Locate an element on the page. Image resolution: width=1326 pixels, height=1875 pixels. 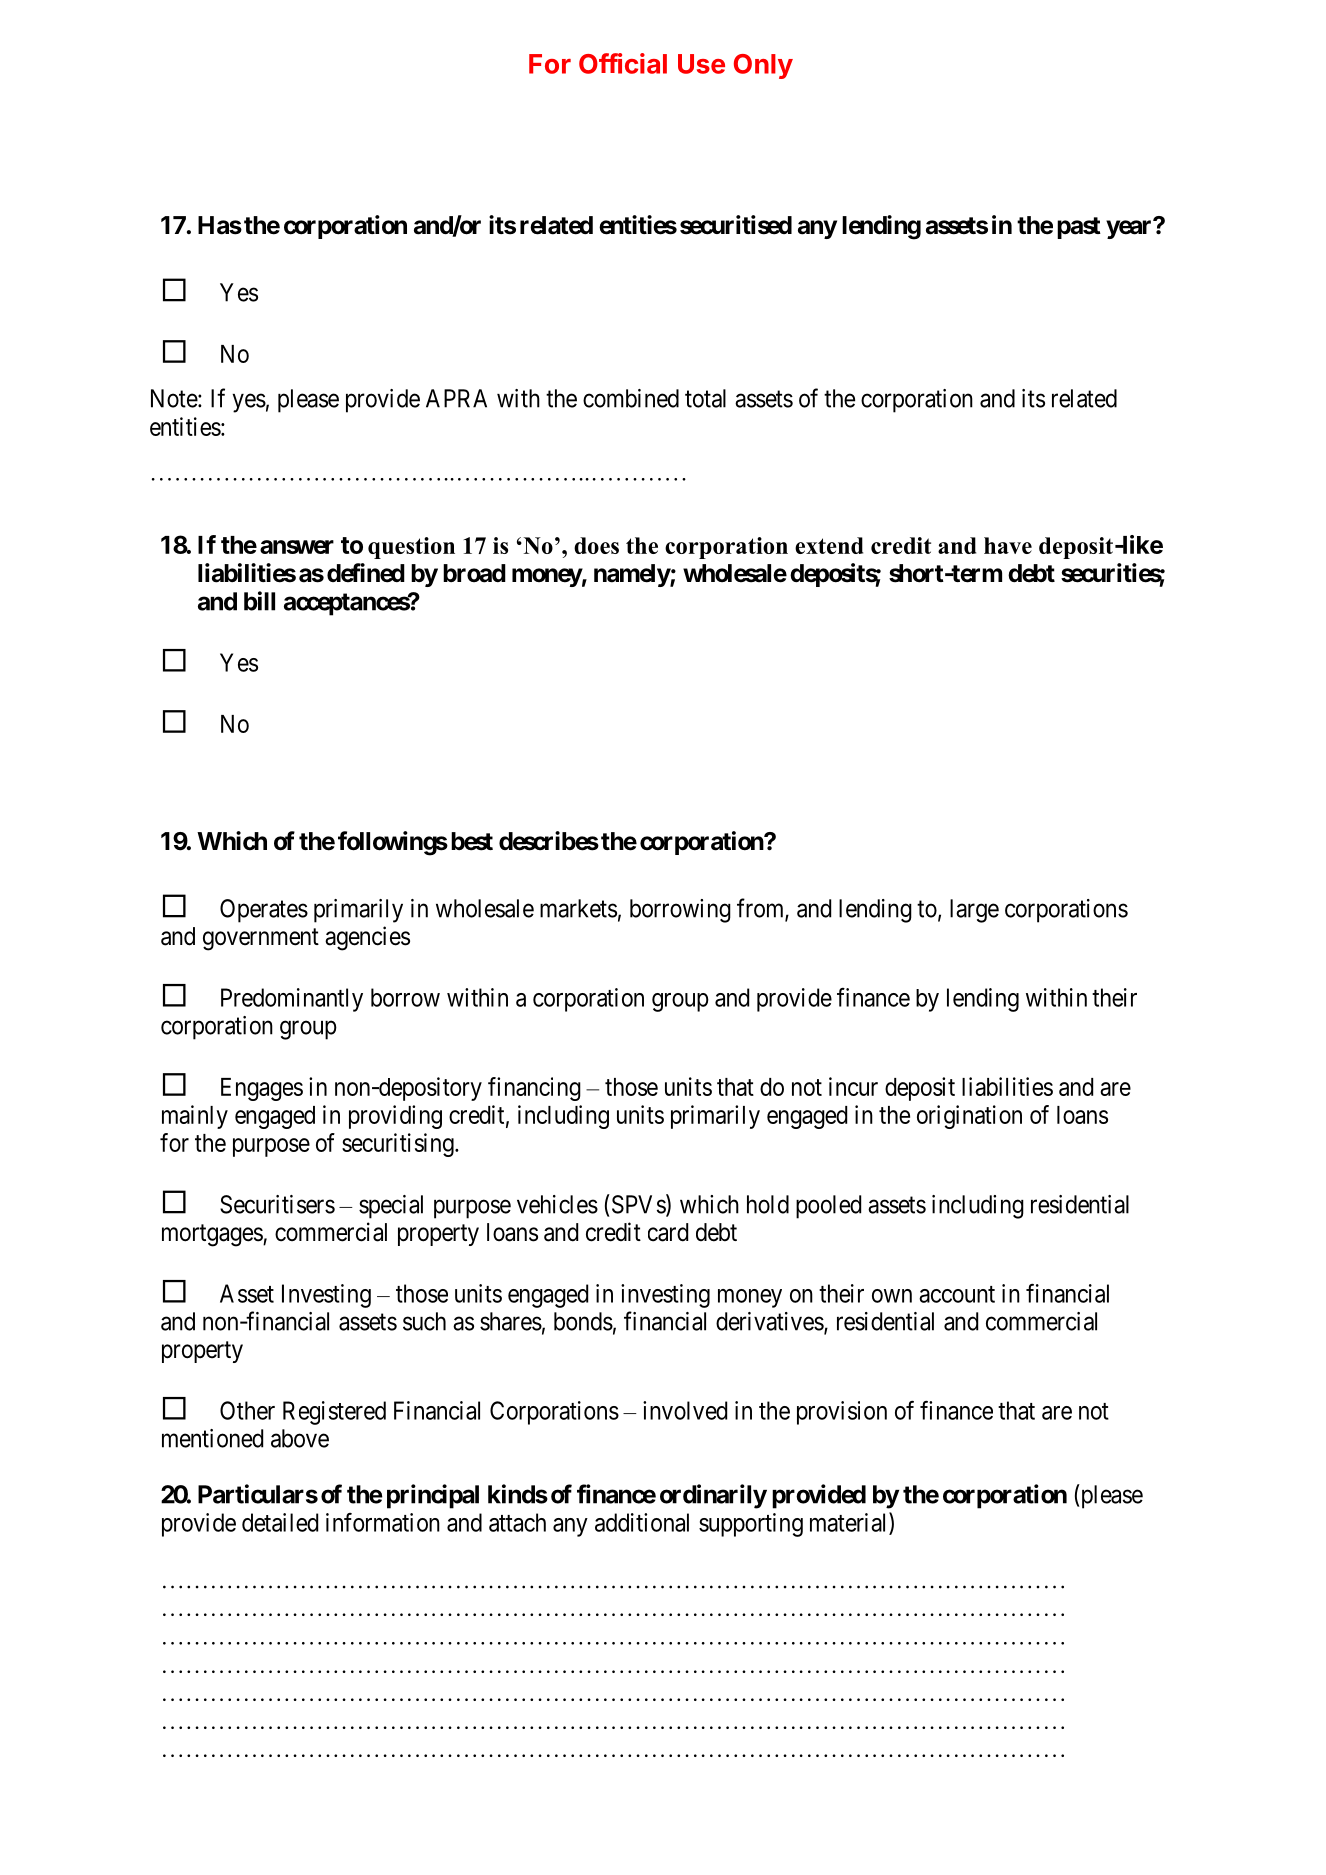
Official is located at coordinates (623, 63).
